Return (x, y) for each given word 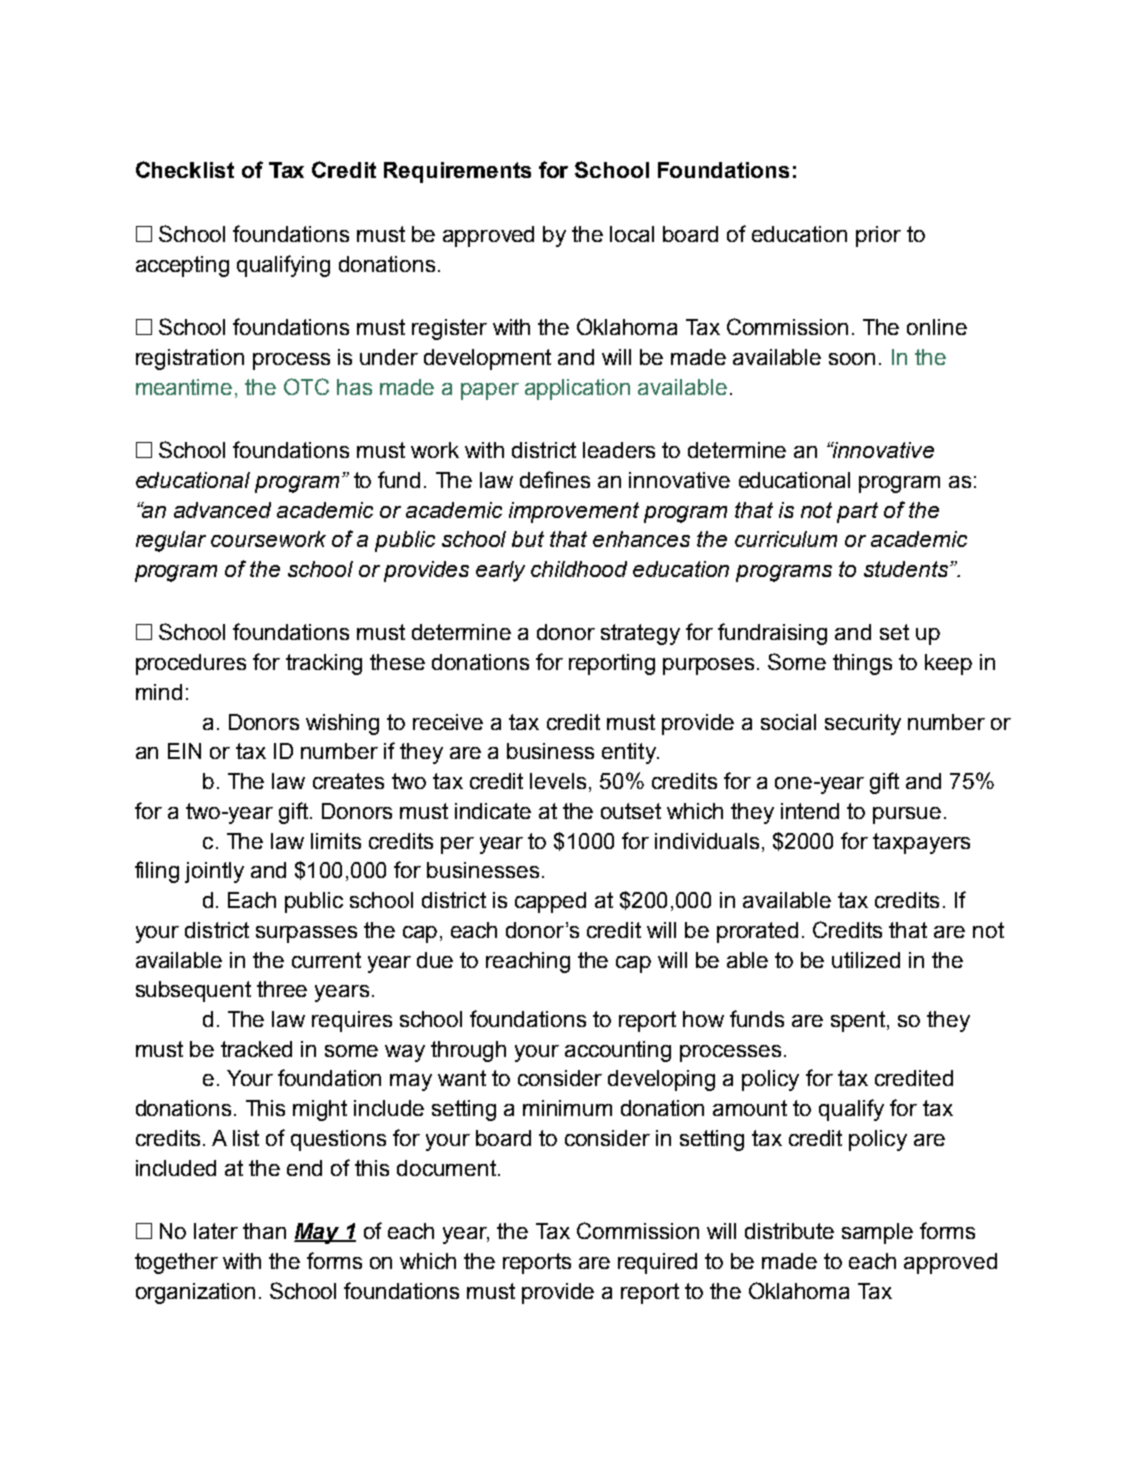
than (264, 1231)
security (863, 724)
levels (560, 782)
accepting (182, 266)
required (657, 1263)
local (632, 234)
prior (878, 236)
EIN (184, 751)
